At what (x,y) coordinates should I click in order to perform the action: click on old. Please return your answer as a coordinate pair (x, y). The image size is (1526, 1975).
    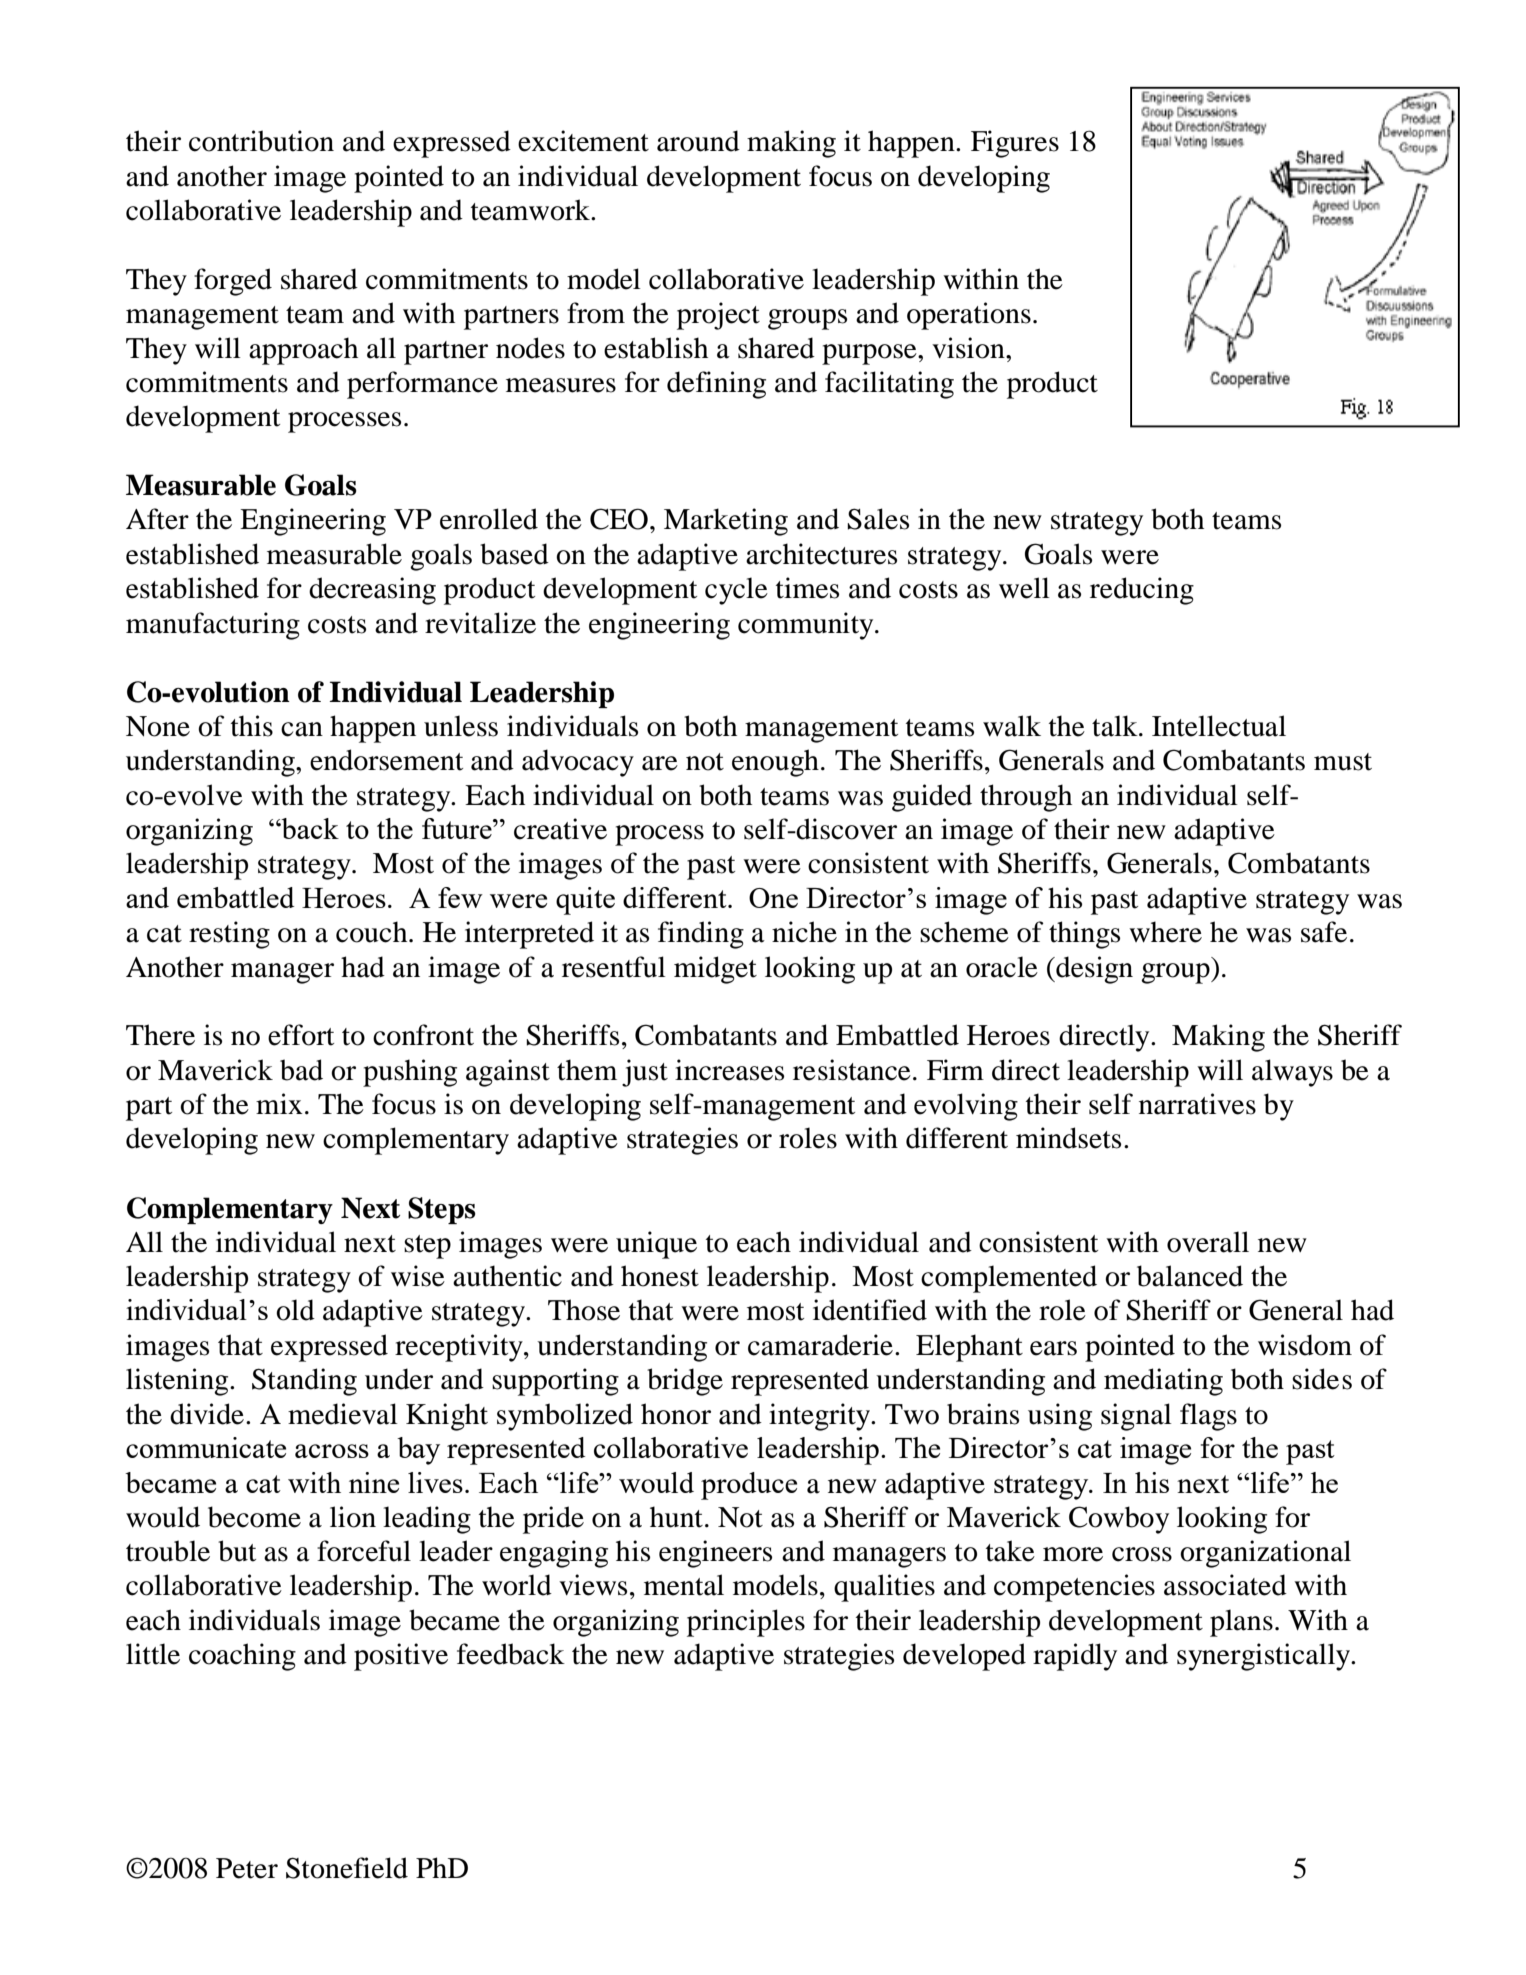
    Looking at the image, I should click on (295, 1310).
